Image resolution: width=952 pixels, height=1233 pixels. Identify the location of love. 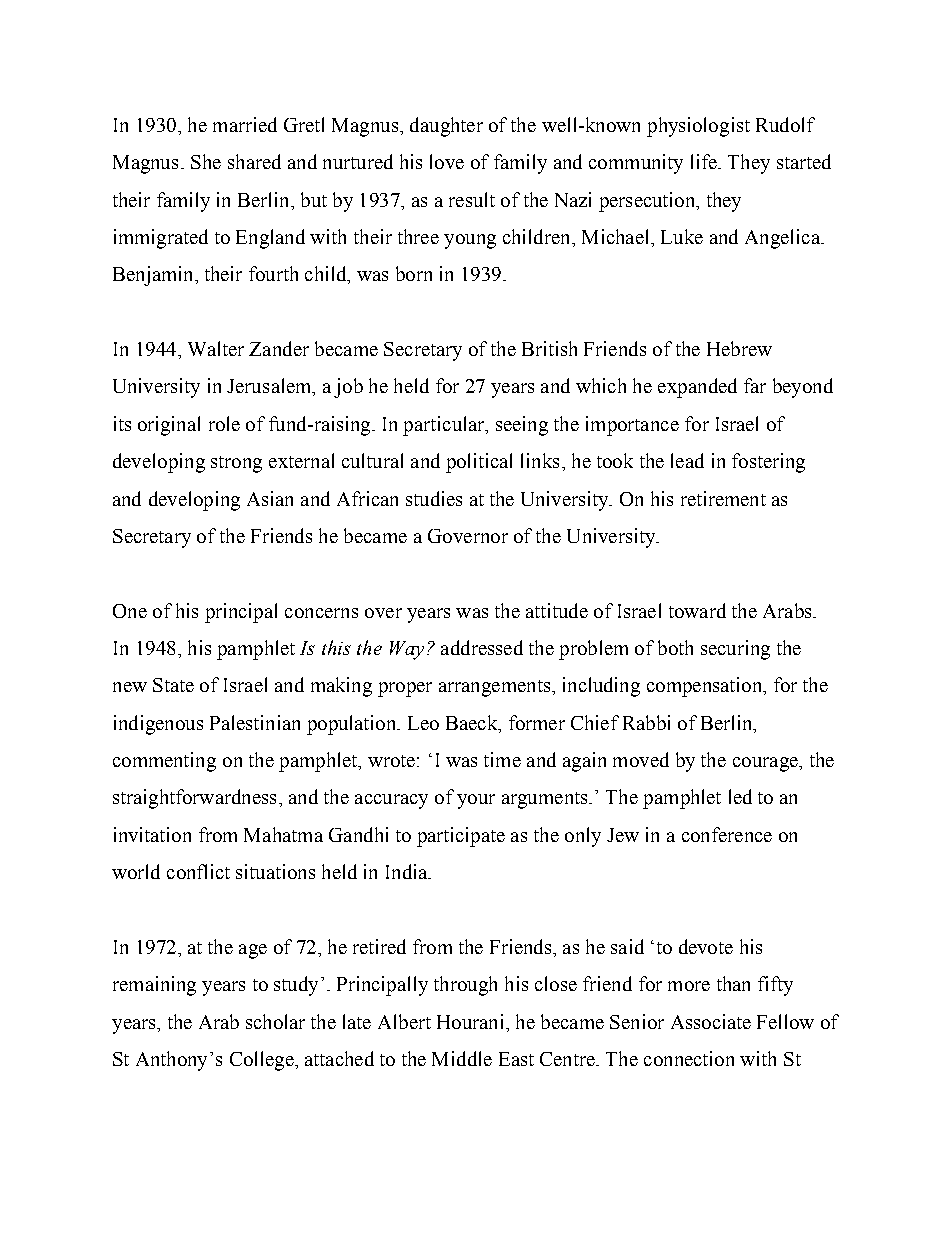
(447, 161).
